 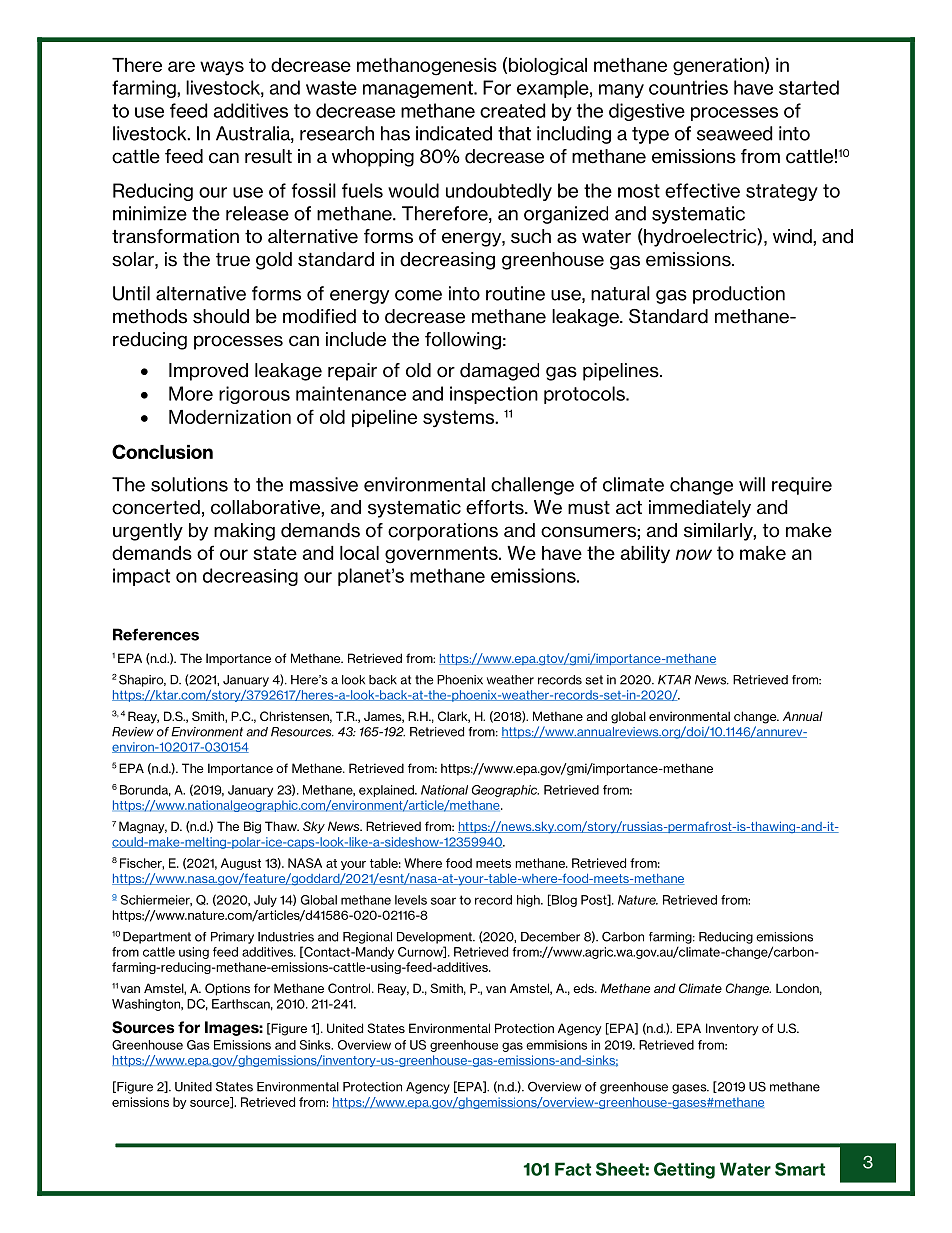 I want to click on Options, so click(x=227, y=989).
